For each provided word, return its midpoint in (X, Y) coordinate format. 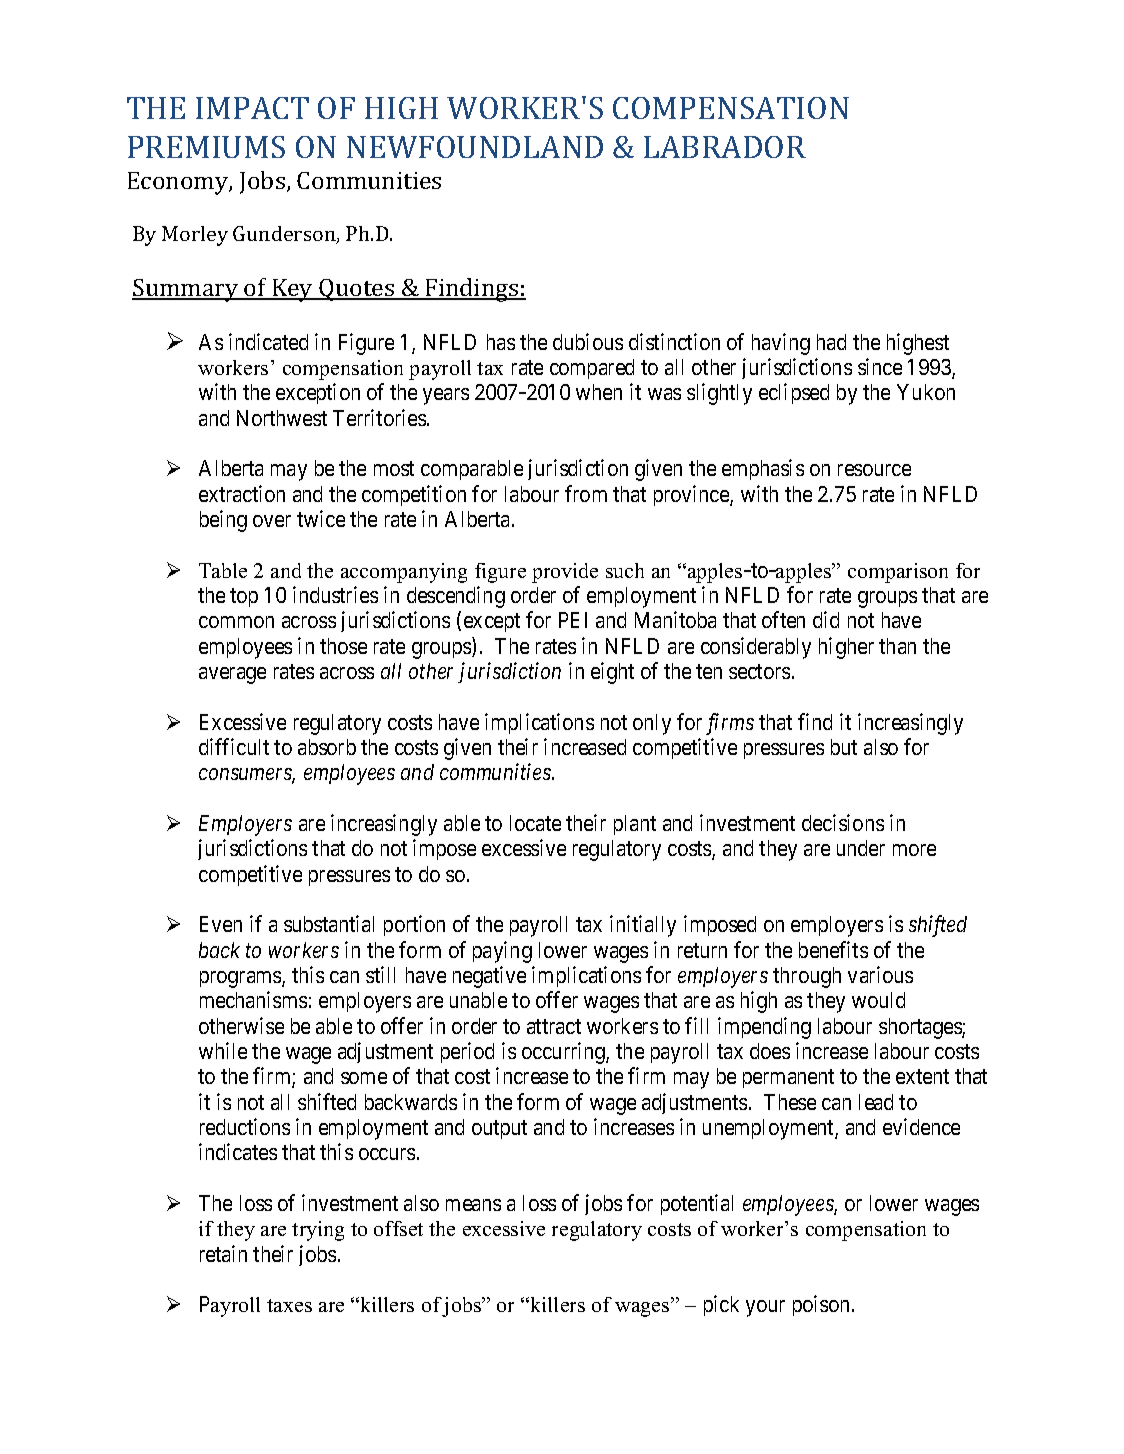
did (826, 619)
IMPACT (252, 108)
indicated (268, 341)
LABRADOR (725, 147)
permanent (788, 1079)
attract (554, 1026)
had (831, 342)
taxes (289, 1305)
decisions (843, 822)
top (244, 597)
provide (565, 573)
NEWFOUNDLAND (475, 147)
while (223, 1050)
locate (535, 823)
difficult (234, 746)
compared (592, 369)
